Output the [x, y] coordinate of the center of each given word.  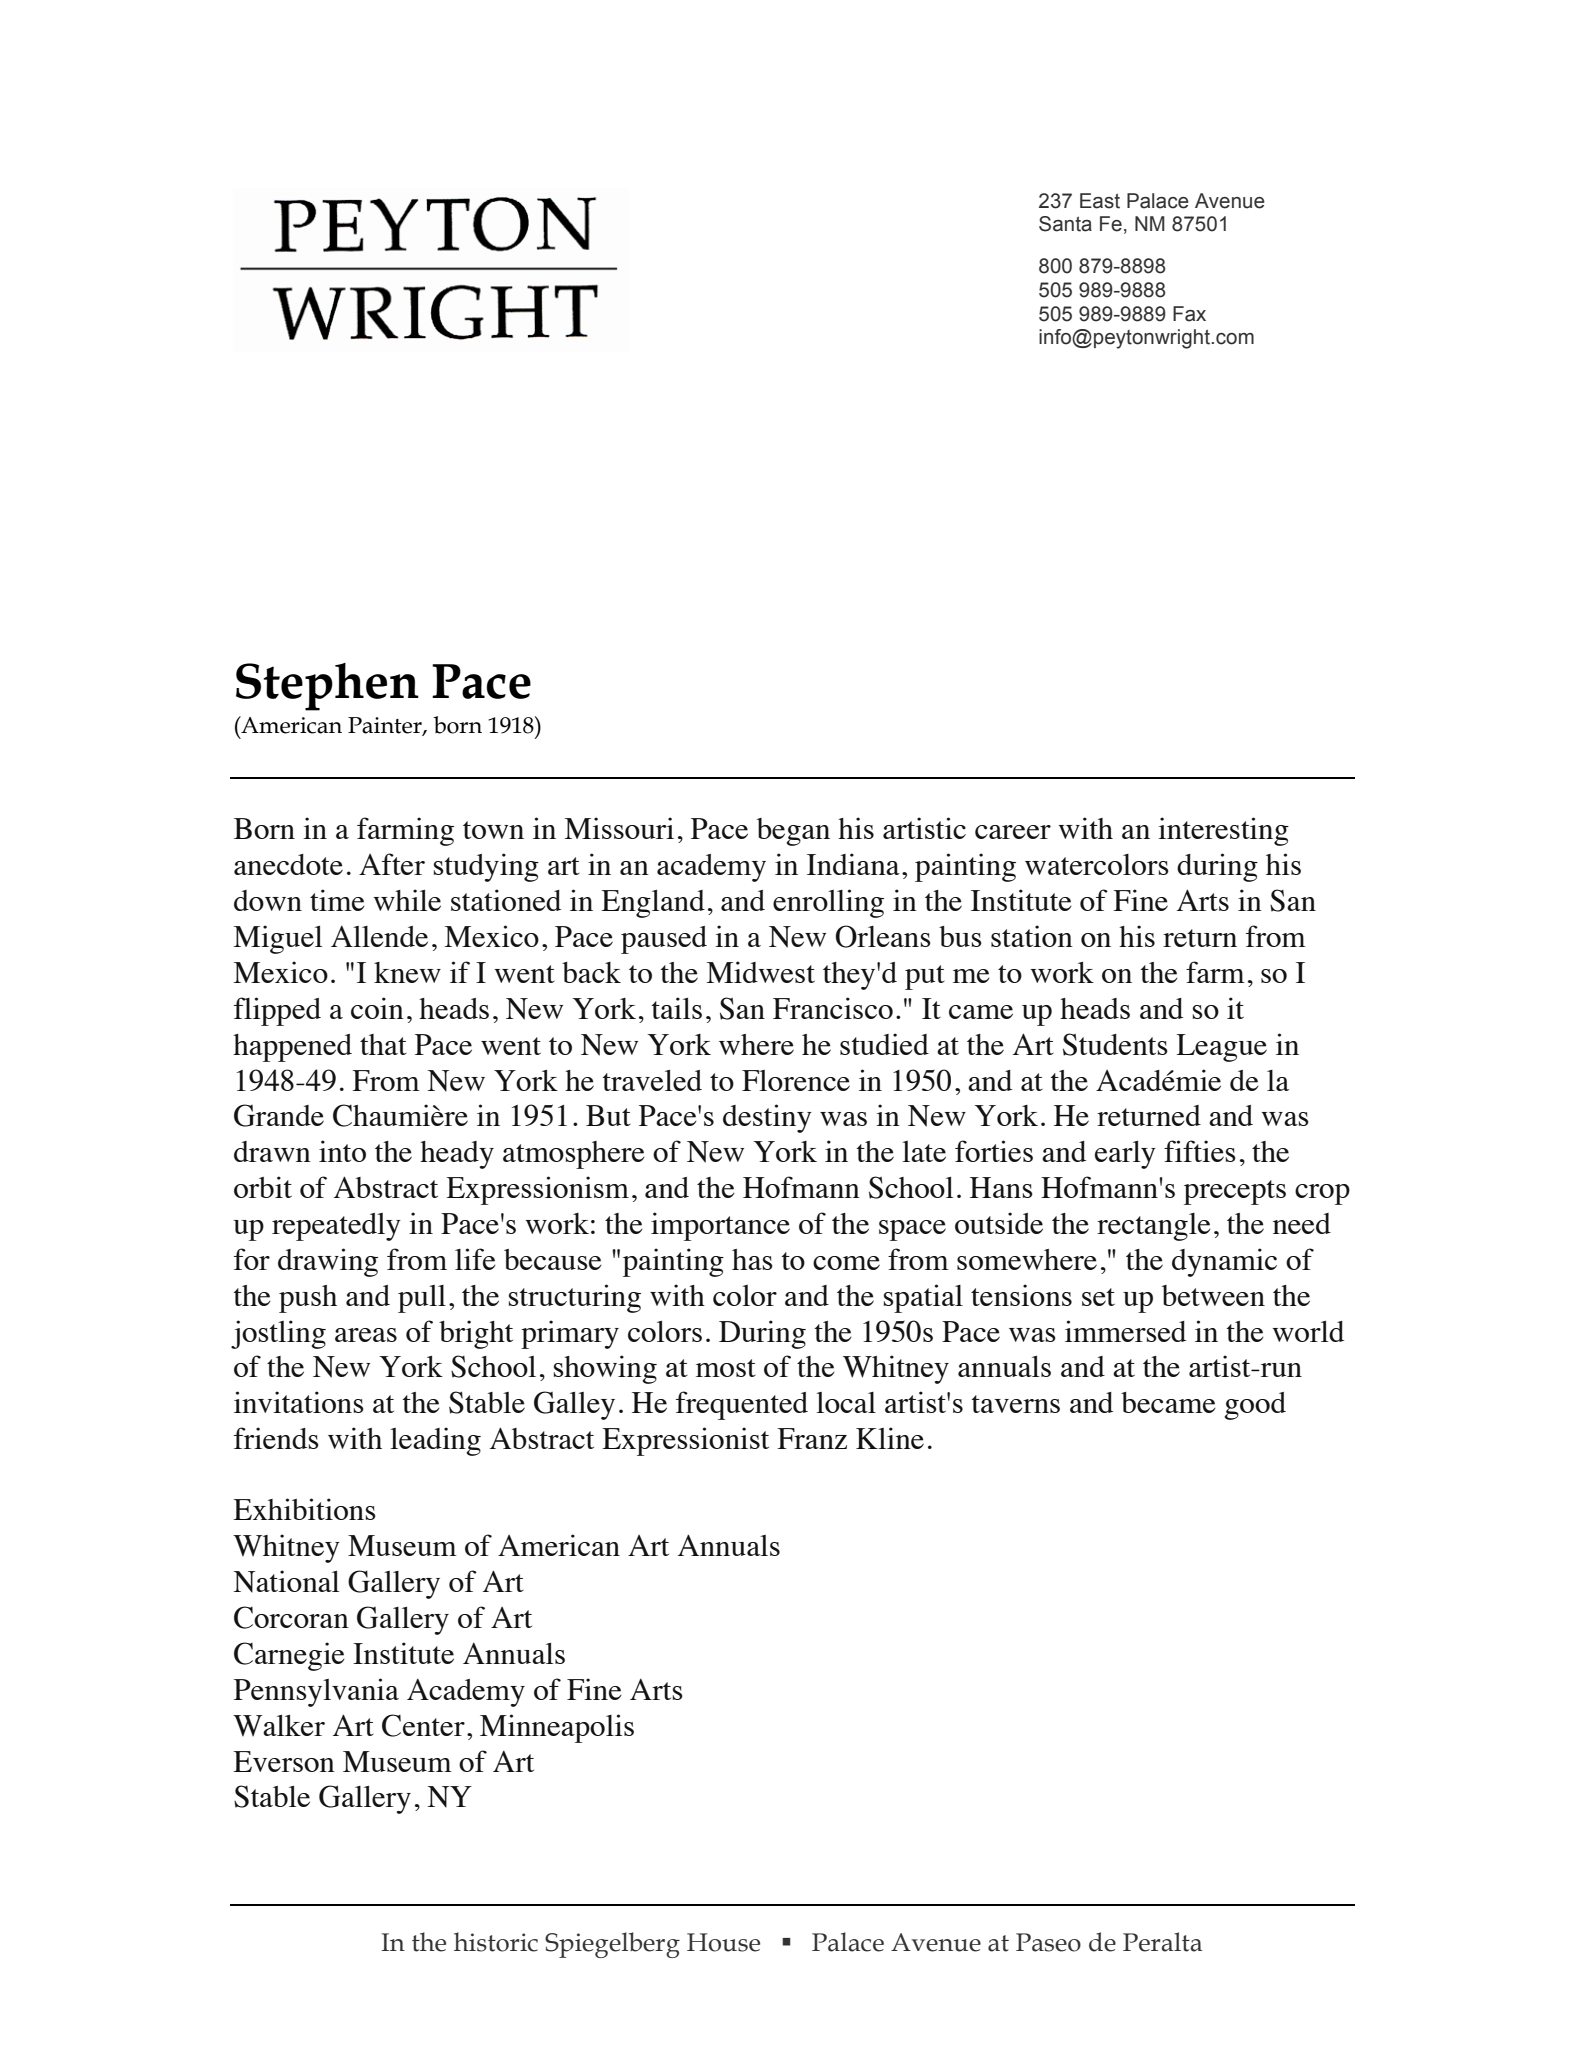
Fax [1189, 314]
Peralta [1162, 1942]
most [726, 1368]
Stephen [327, 687]
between [1213, 1295]
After [392, 864]
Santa [1065, 224]
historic [496, 1942]
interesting [1223, 831]
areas [366, 1335]
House [723, 1942]
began [793, 832]
